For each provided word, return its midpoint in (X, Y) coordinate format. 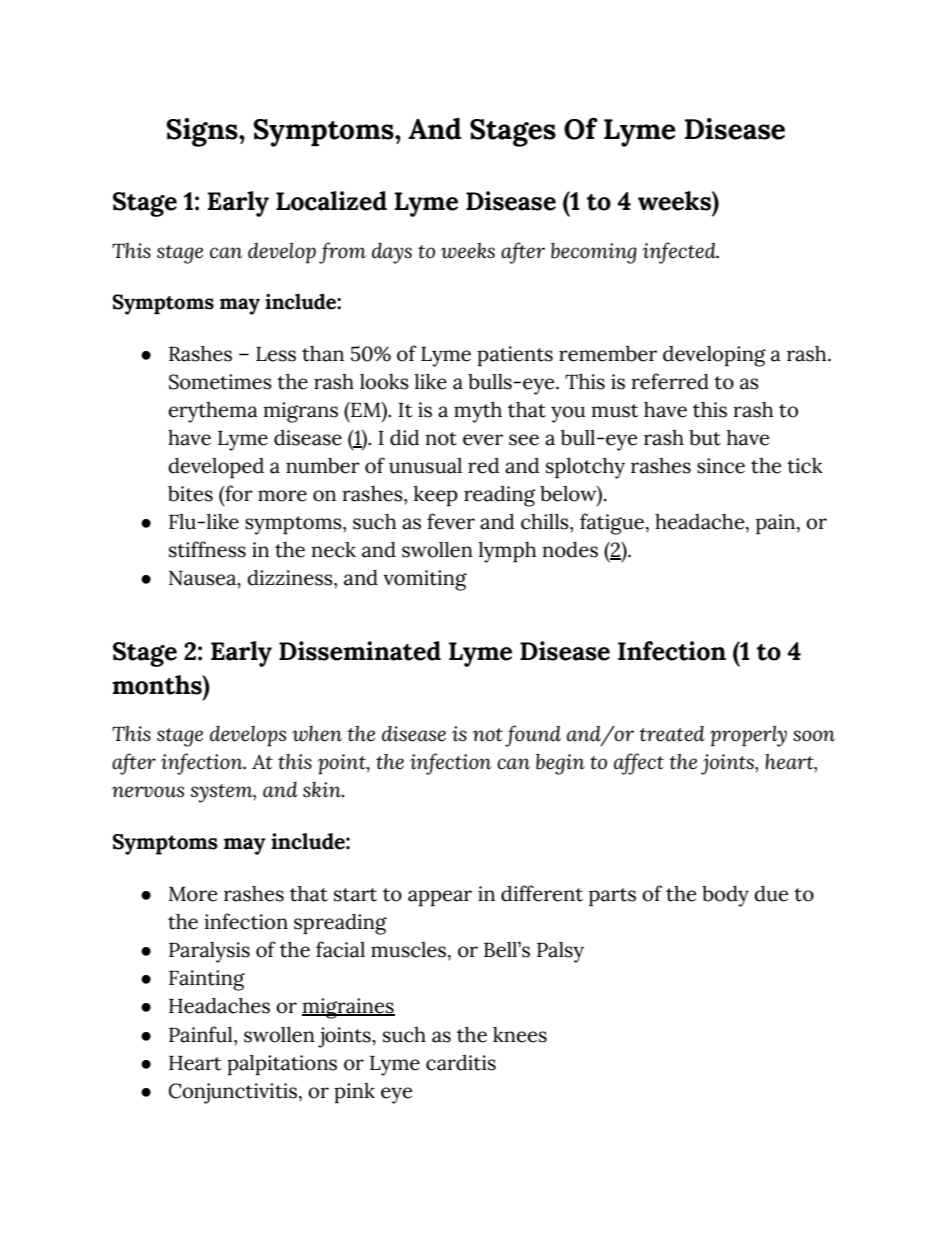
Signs (203, 132)
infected (680, 253)
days (392, 253)
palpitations (282, 1064)
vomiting (425, 580)
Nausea (204, 579)
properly (748, 736)
